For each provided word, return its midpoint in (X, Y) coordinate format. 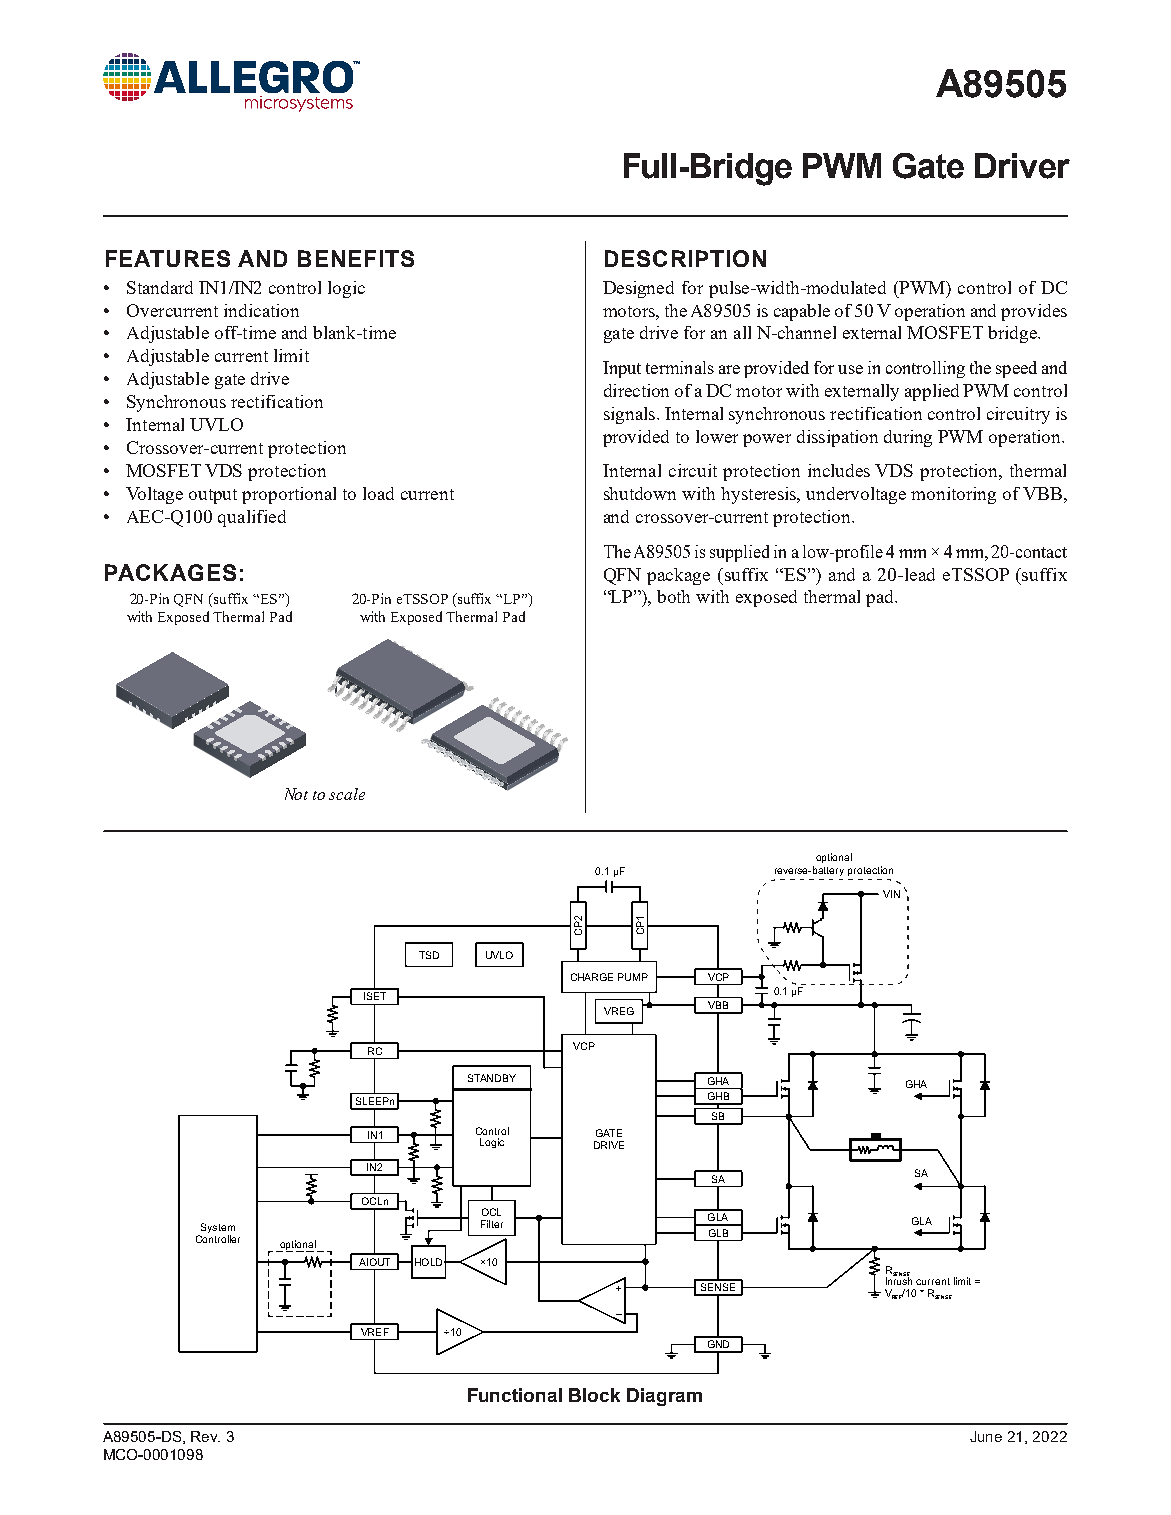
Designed (638, 289)
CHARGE (592, 977)
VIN (891, 894)
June (986, 1436)
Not (296, 794)
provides (1034, 312)
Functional (515, 1395)
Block (594, 1395)
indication (261, 310)
